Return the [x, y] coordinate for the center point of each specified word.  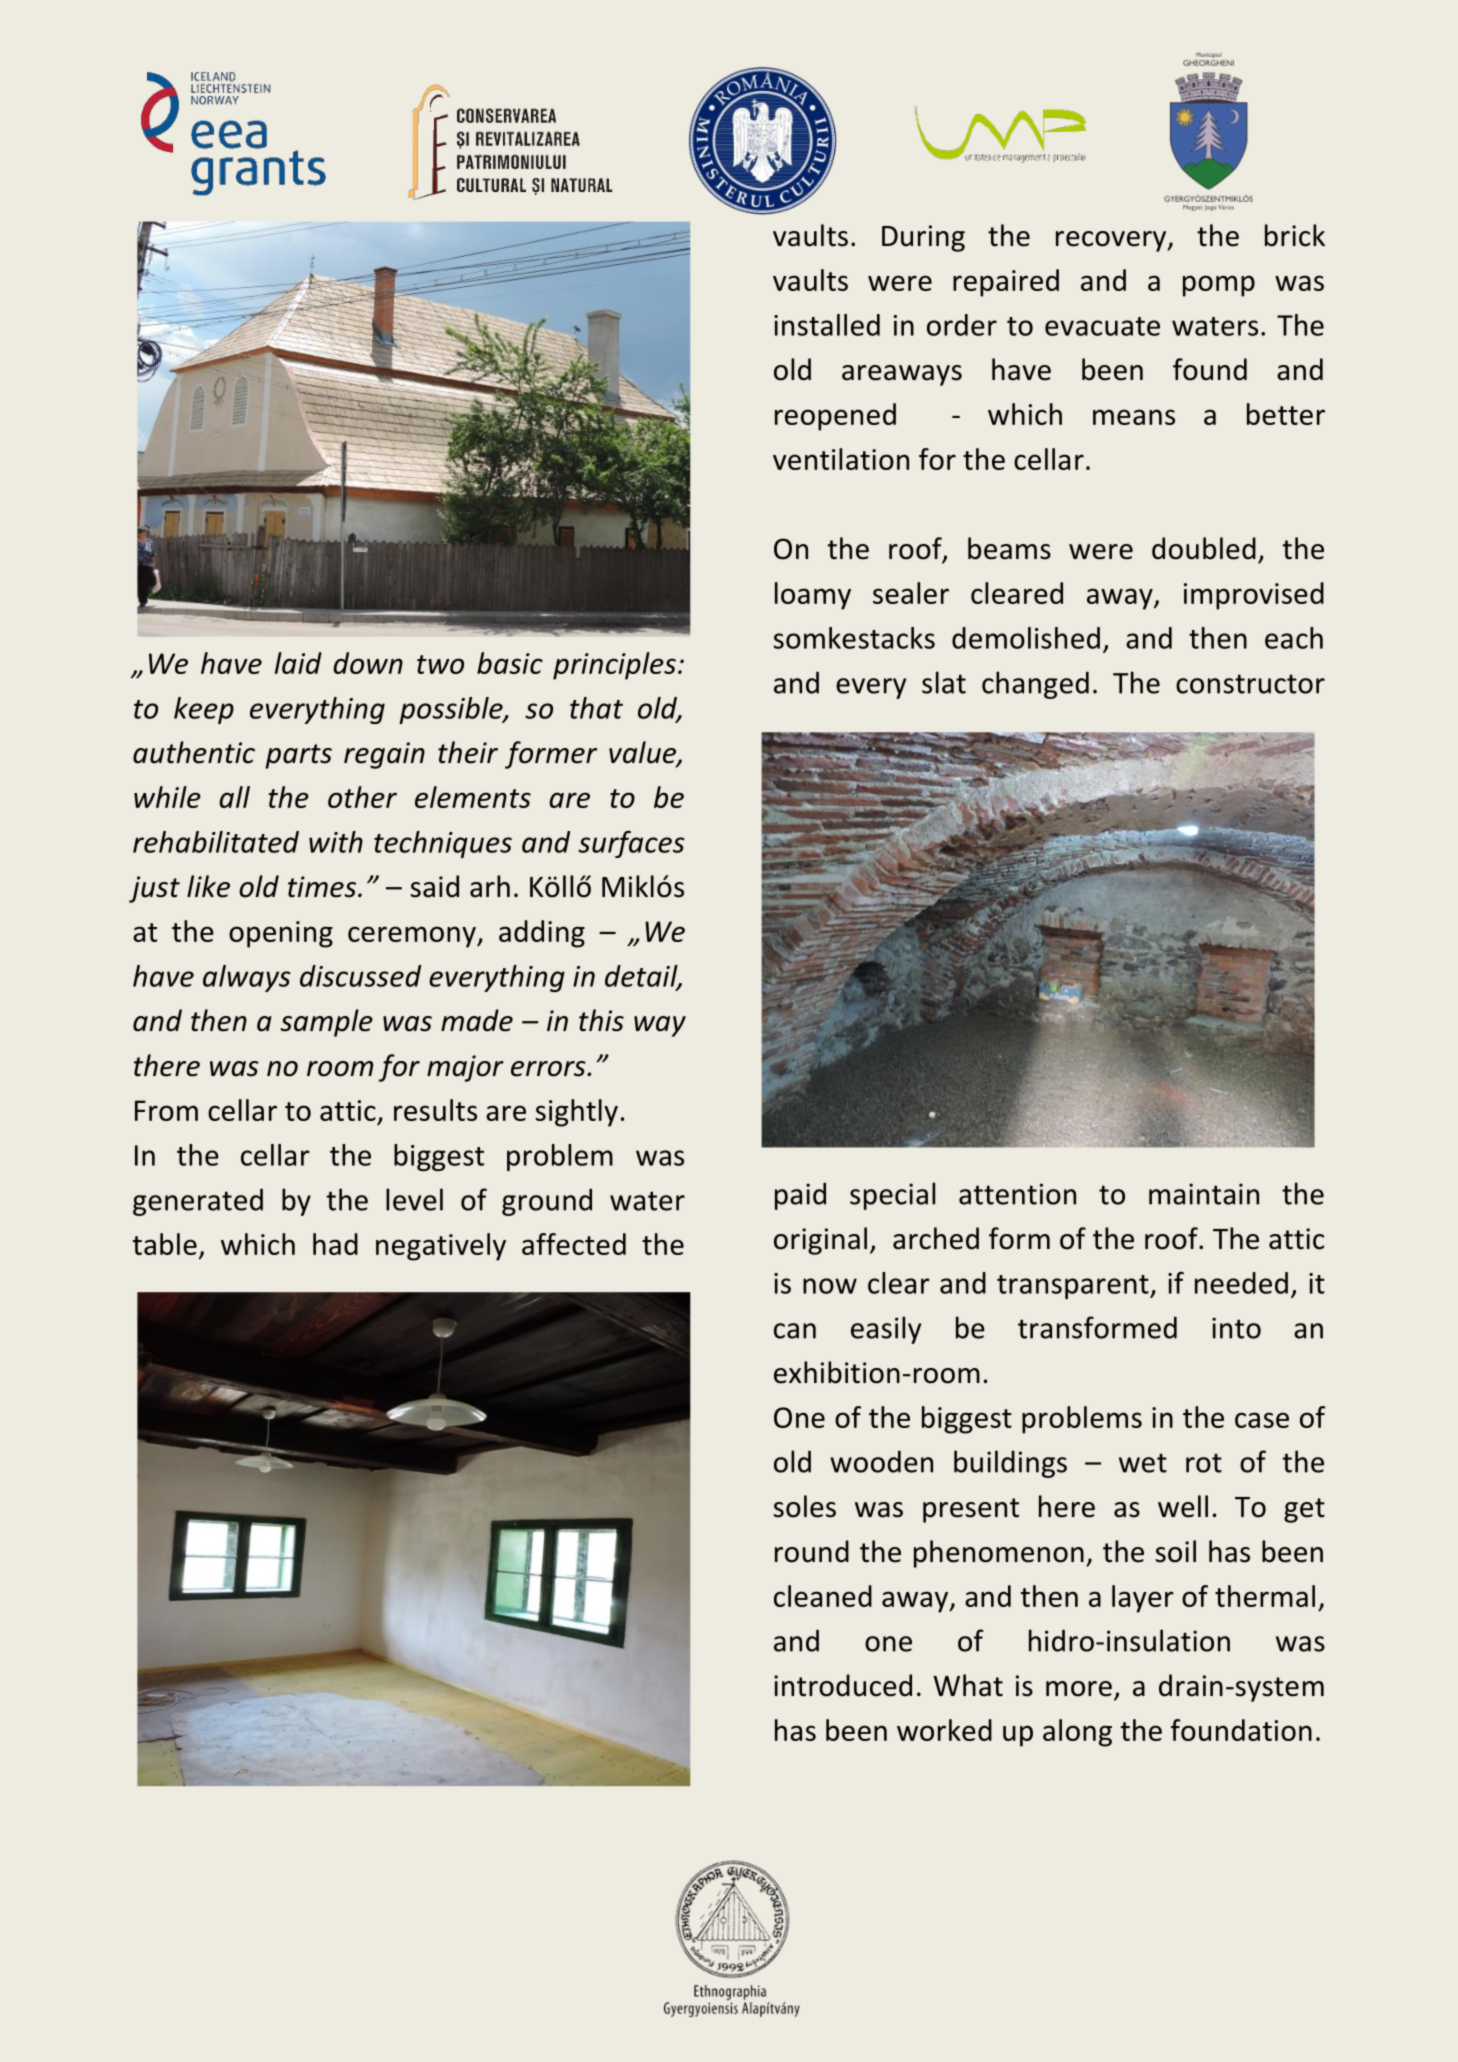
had [335, 1244]
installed [827, 325]
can [795, 1331]
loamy [813, 596]
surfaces [631, 844]
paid [800, 1196]
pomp [1219, 286]
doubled [1204, 548]
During [923, 238]
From [166, 1110]
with [336, 842]
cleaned [823, 1596]
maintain [1204, 1194]
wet [1143, 1463]
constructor [1250, 684]
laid [298, 663]
